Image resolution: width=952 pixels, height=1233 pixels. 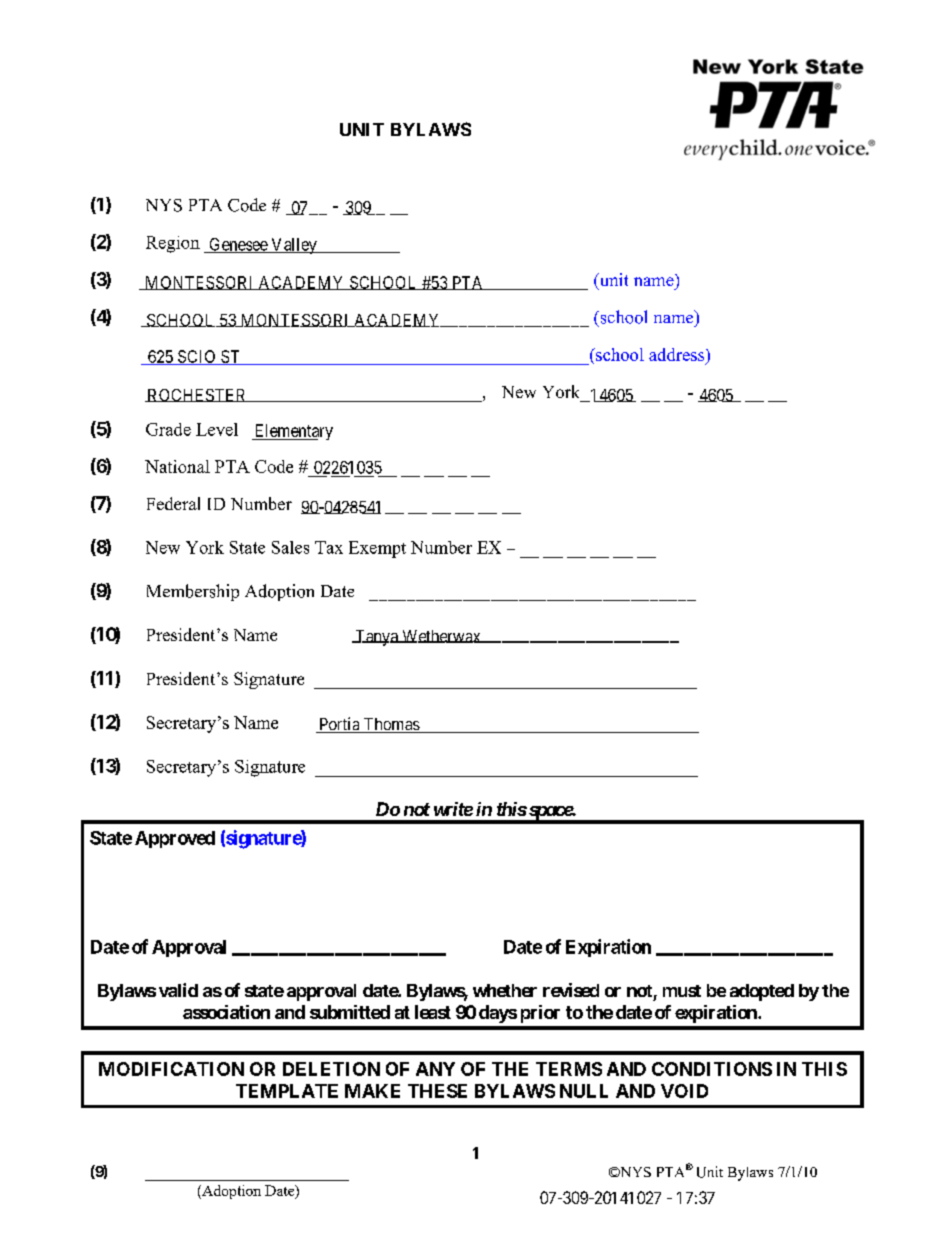 What do you see at coordinates (678, 354) in the page?
I see `address` at bounding box center [678, 354].
